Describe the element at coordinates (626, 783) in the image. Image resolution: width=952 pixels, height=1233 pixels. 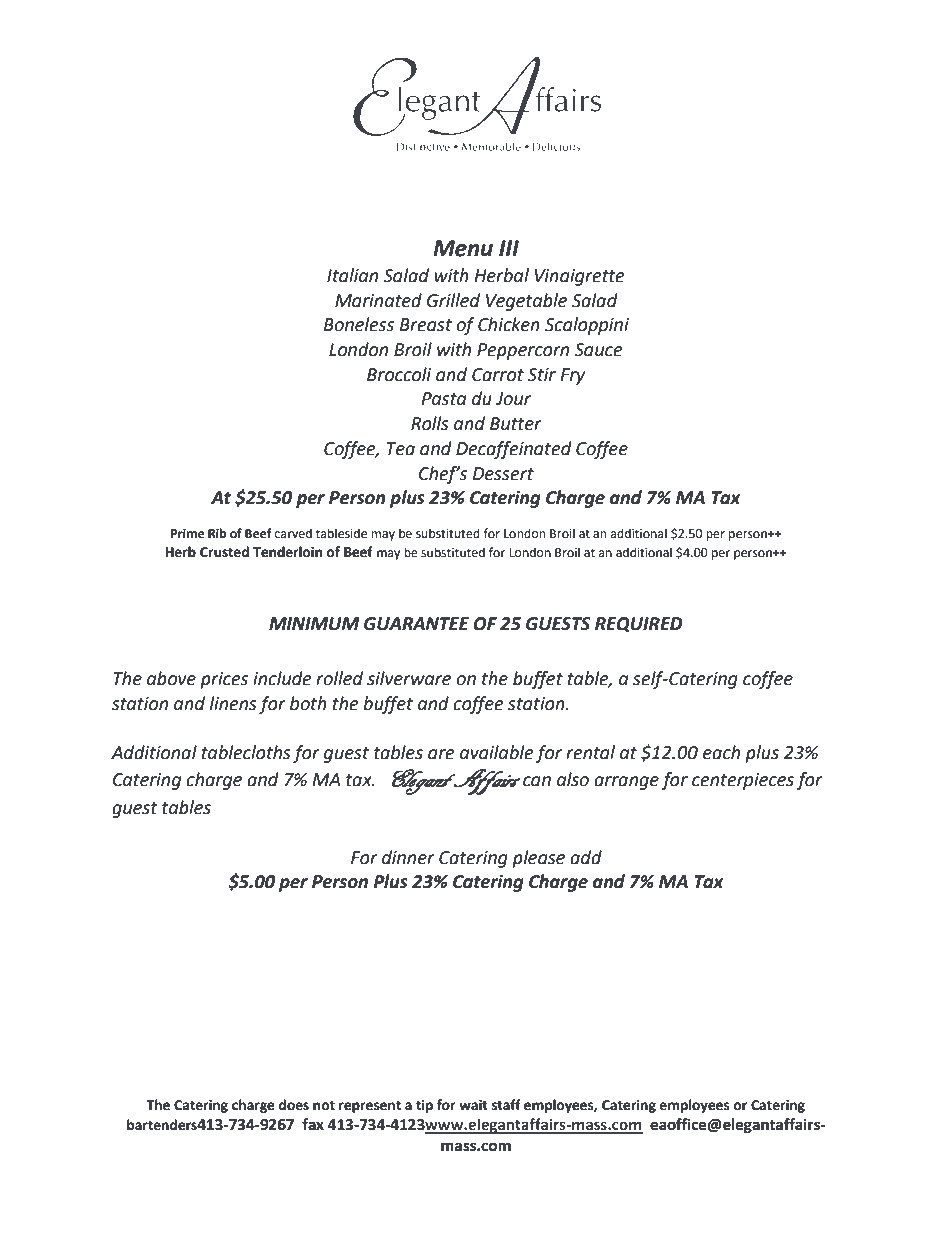
I see `arrange` at that location.
